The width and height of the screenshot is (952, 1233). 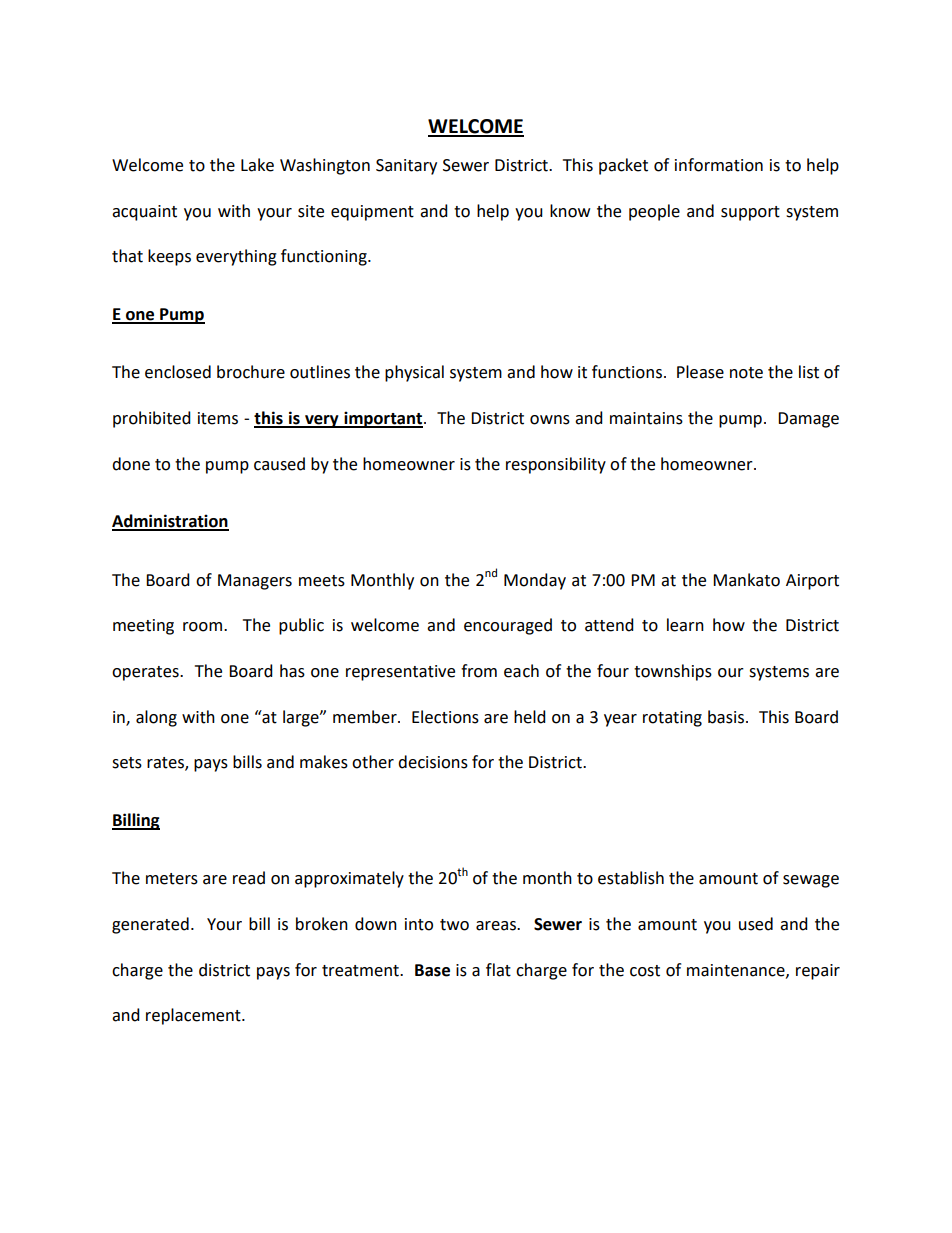 What do you see at coordinates (737, 971) in the screenshot?
I see `maintenance` at bounding box center [737, 971].
